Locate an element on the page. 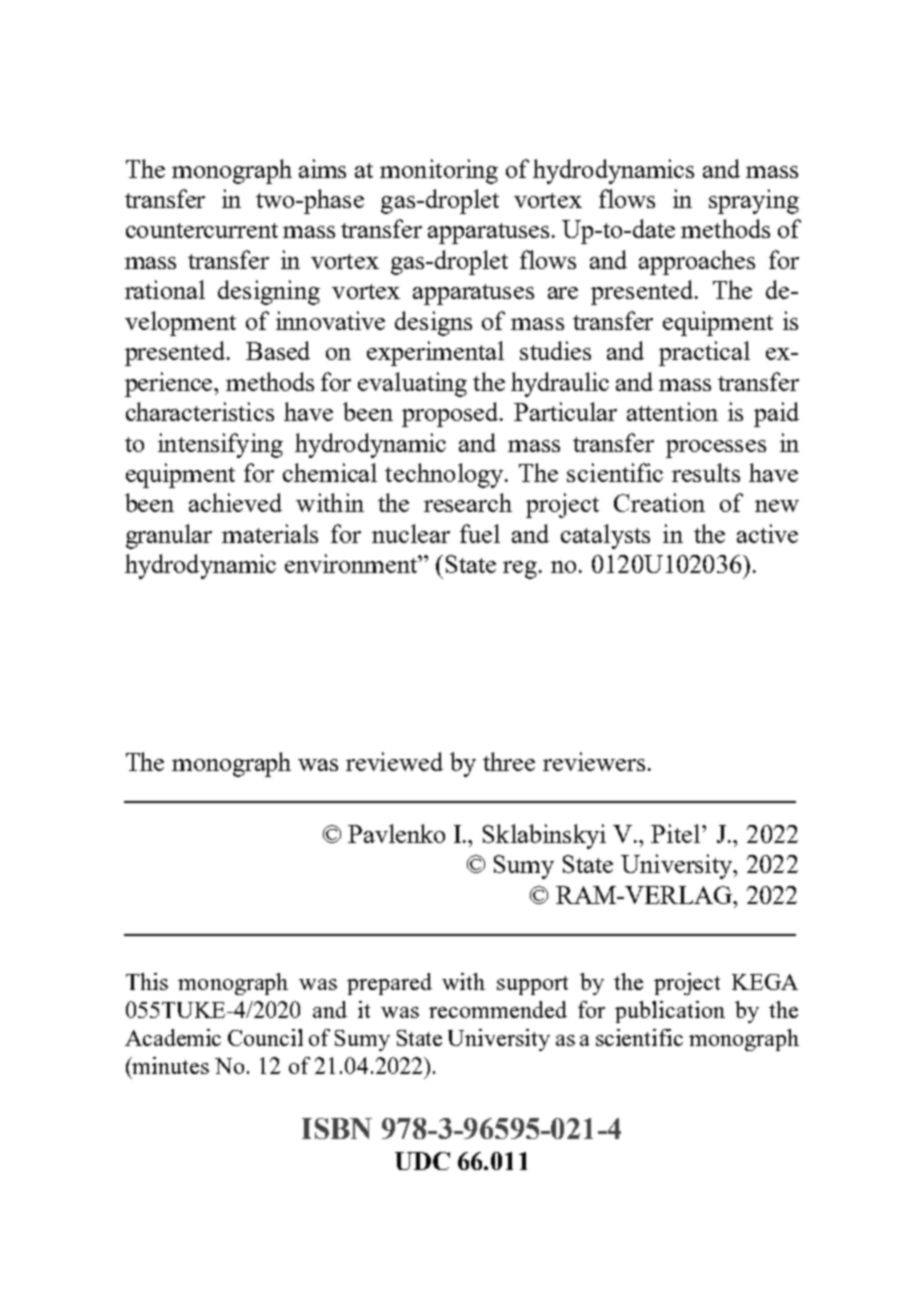 This document has width=924, height=1313. research is located at coordinates (468, 502).
